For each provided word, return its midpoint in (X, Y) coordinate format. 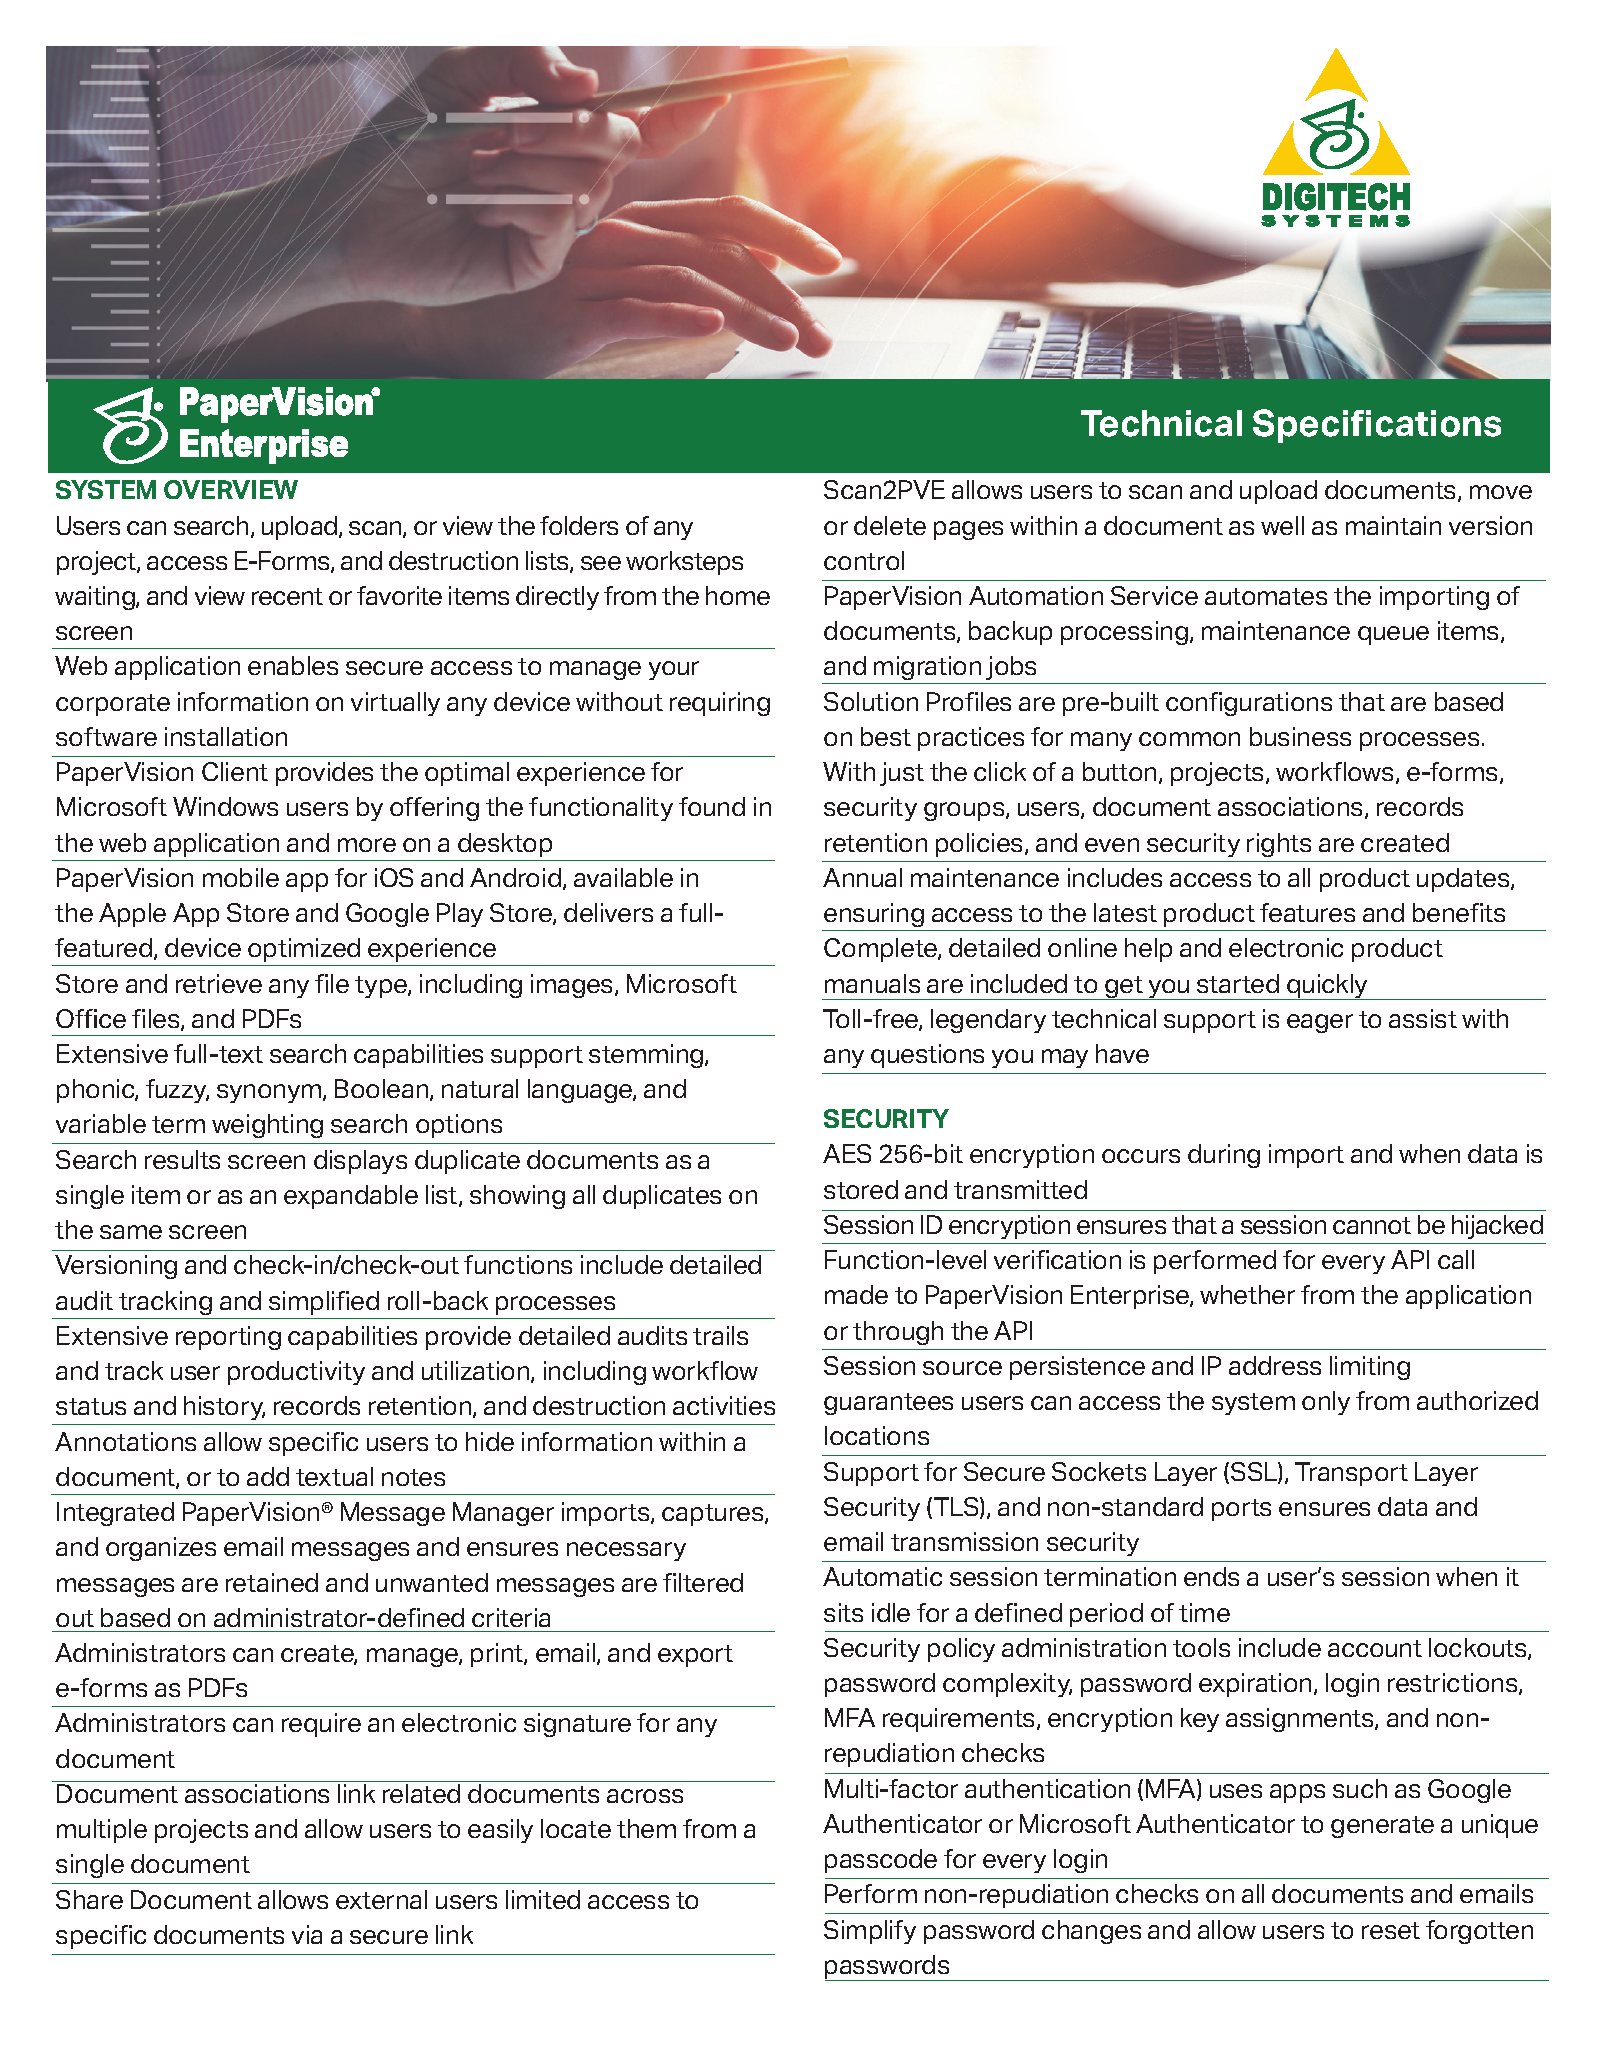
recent (287, 596)
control (864, 560)
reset (1391, 1930)
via (307, 1934)
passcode (881, 1861)
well (1282, 525)
